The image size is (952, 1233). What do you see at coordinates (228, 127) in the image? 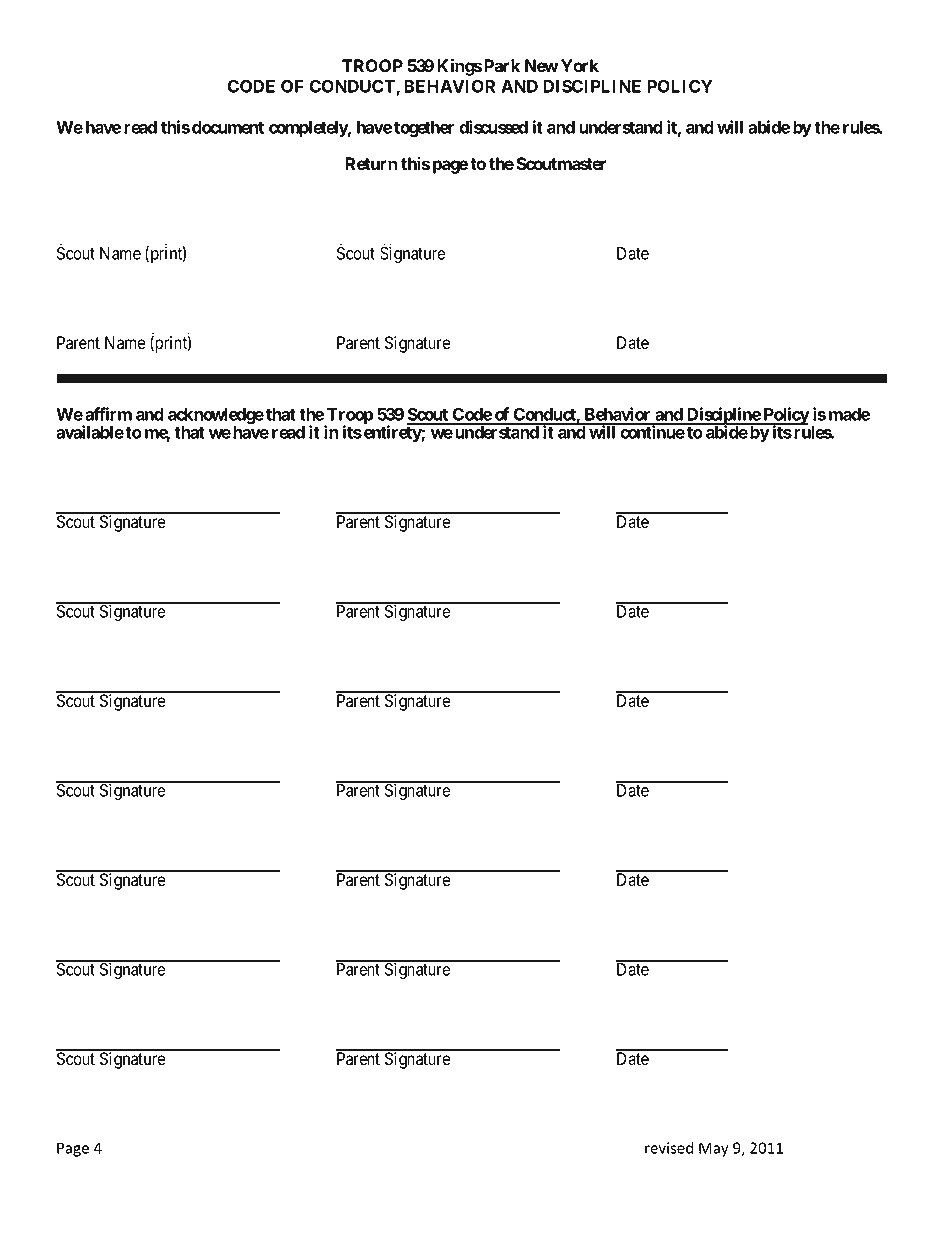
I see `document` at bounding box center [228, 127].
